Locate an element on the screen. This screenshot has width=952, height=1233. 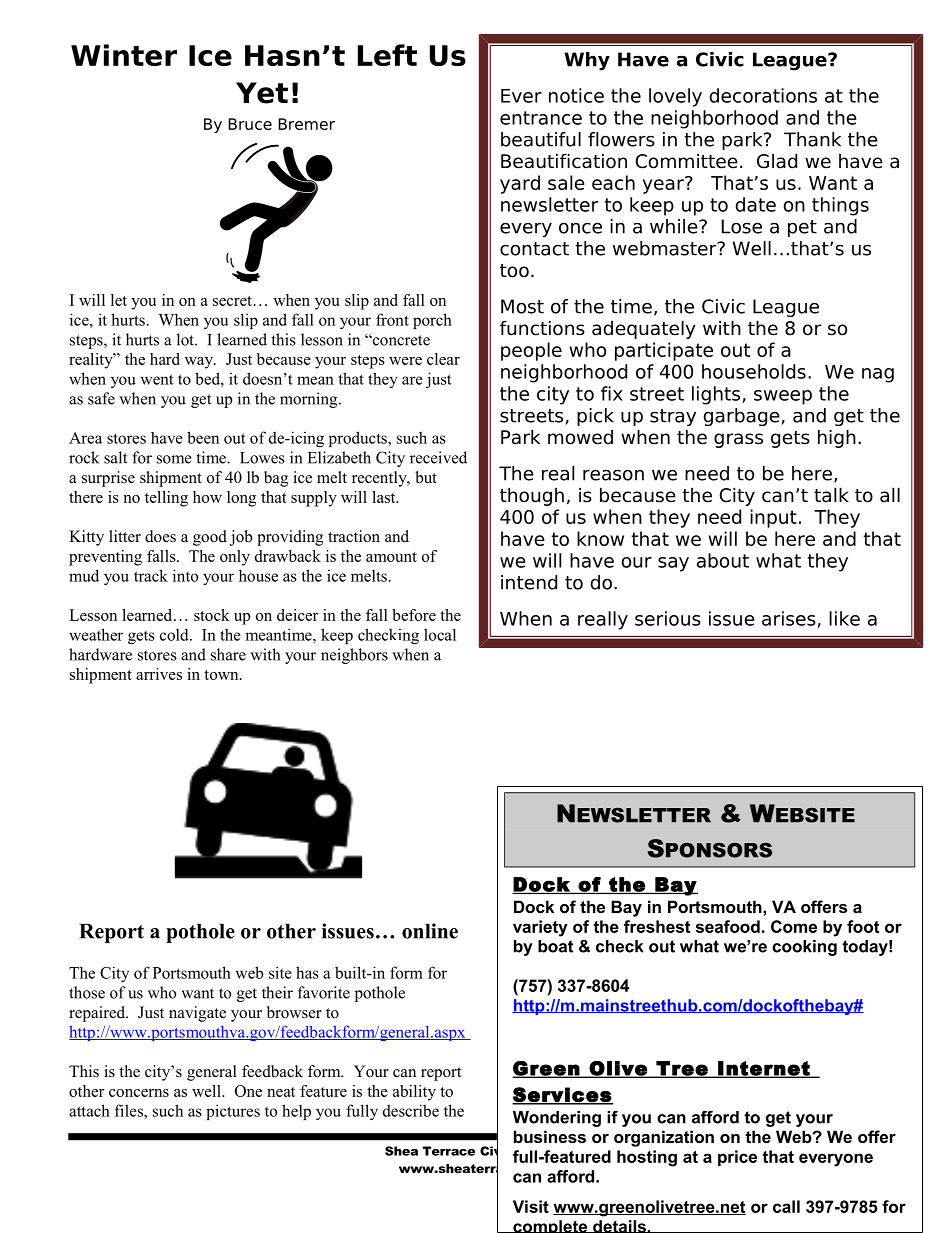
entrance is located at coordinates (541, 118).
